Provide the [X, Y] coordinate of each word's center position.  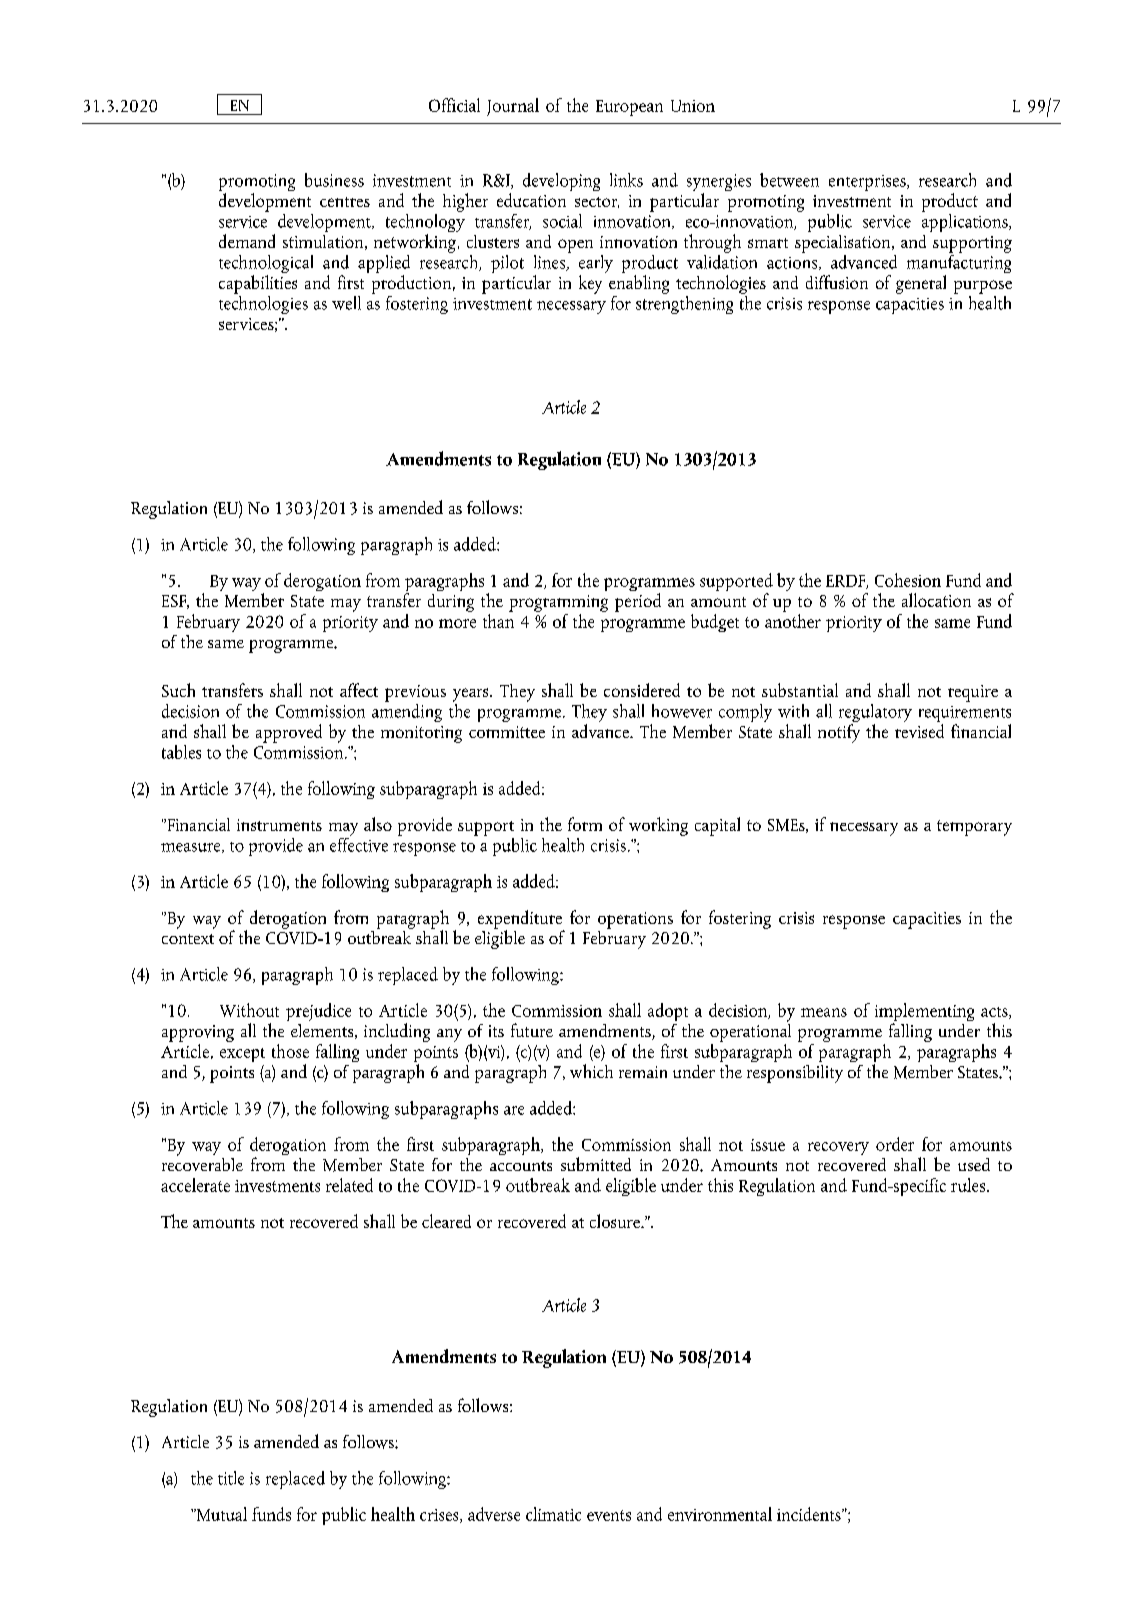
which [591, 1071]
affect [359, 690]
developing [561, 182]
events [609, 1515]
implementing [924, 1013]
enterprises [868, 183]
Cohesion [908, 580]
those [290, 1051]
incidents [810, 1514]
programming [558, 603]
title [231, 1478]
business [334, 180]
